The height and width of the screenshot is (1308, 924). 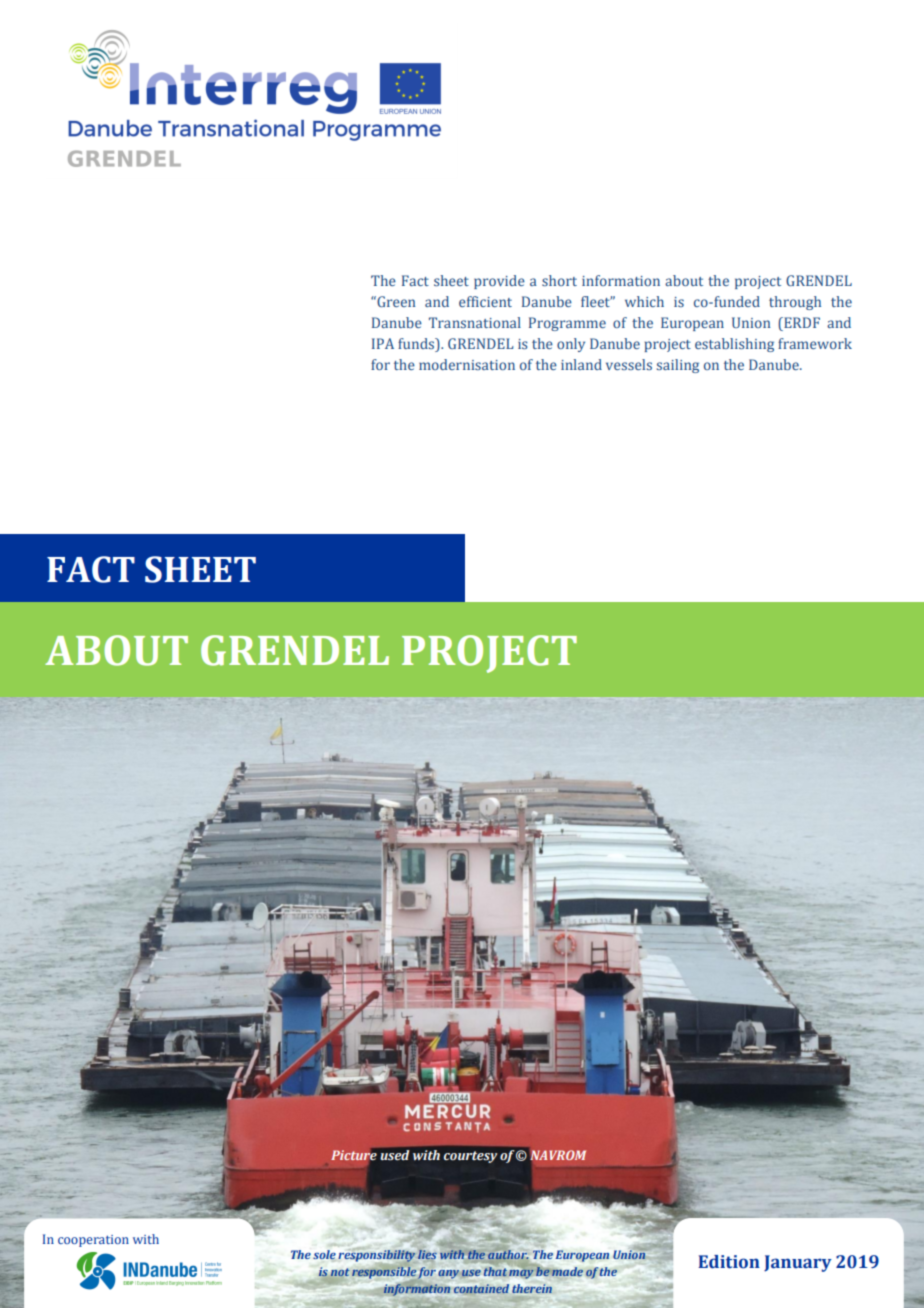 I want to click on Edition, so click(x=729, y=1262).
